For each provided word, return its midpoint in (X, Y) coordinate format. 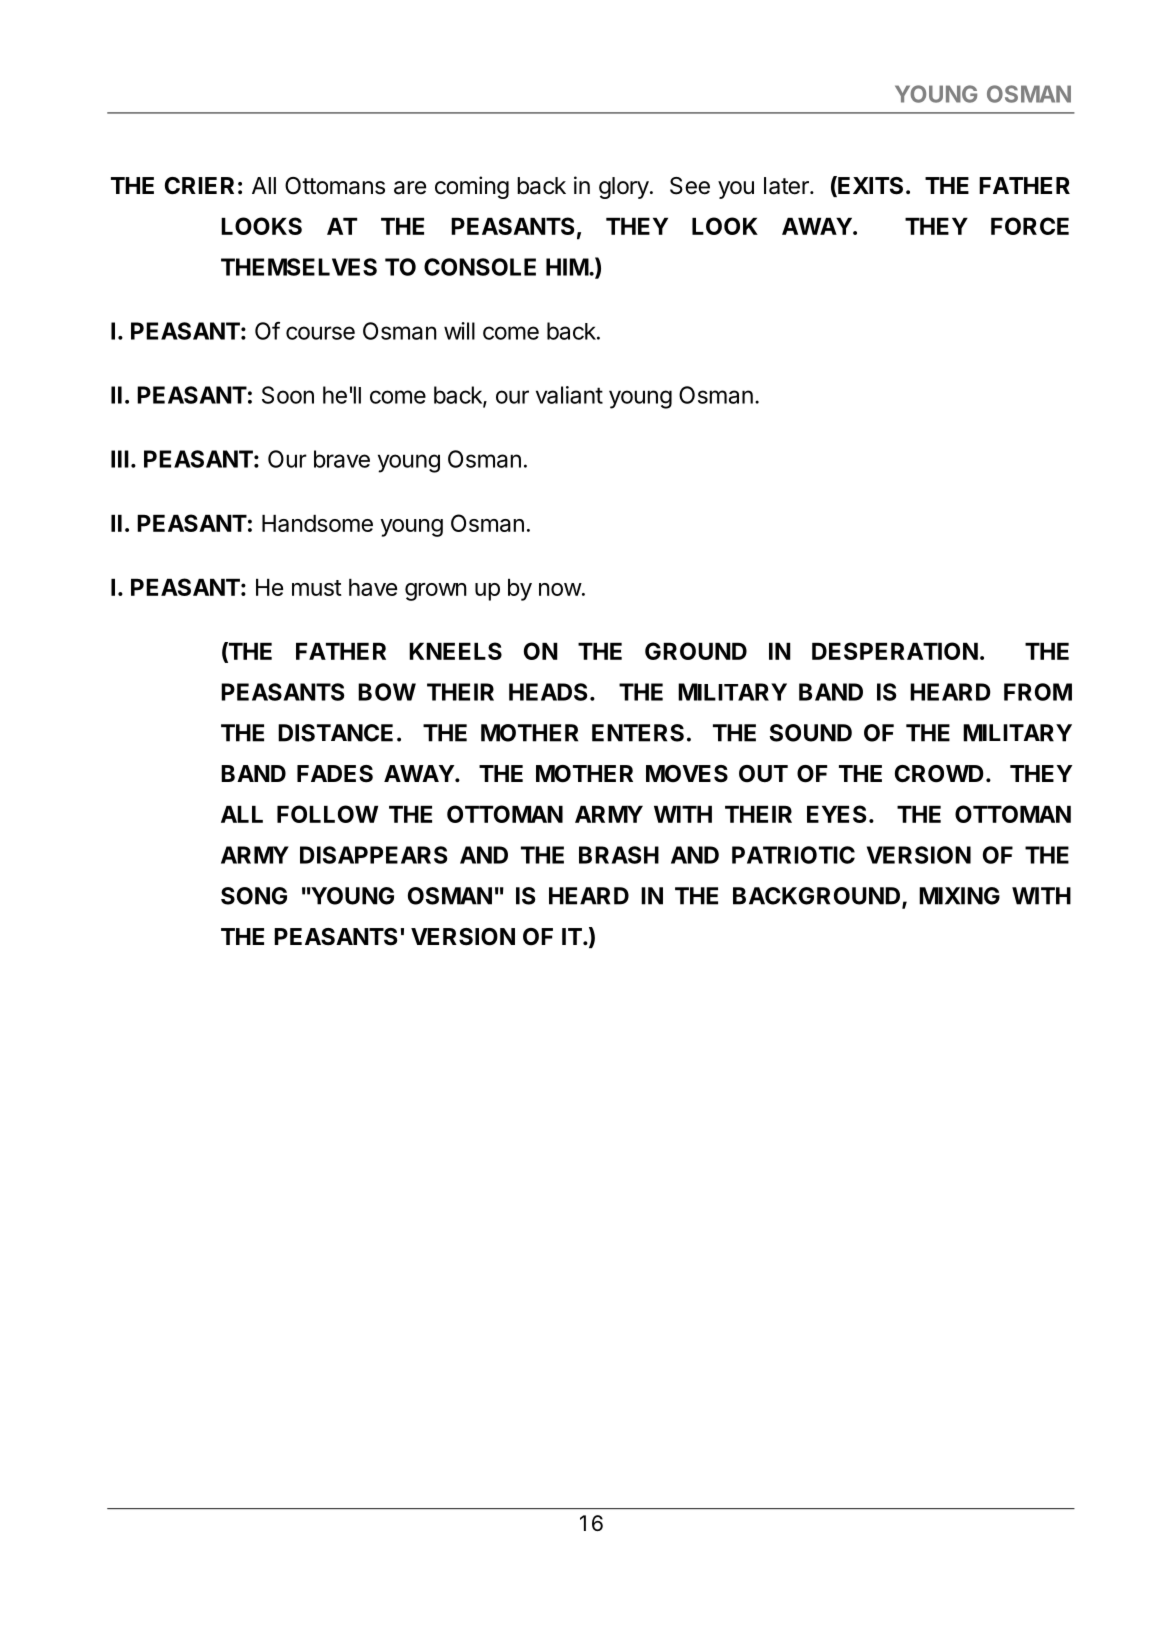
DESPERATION (895, 651)
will (459, 331)
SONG (254, 896)
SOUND (811, 733)
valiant (569, 395)
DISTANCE (335, 733)
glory (624, 188)
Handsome (317, 523)
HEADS (548, 692)
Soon (288, 395)
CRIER (199, 186)
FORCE (1030, 226)
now (560, 589)
